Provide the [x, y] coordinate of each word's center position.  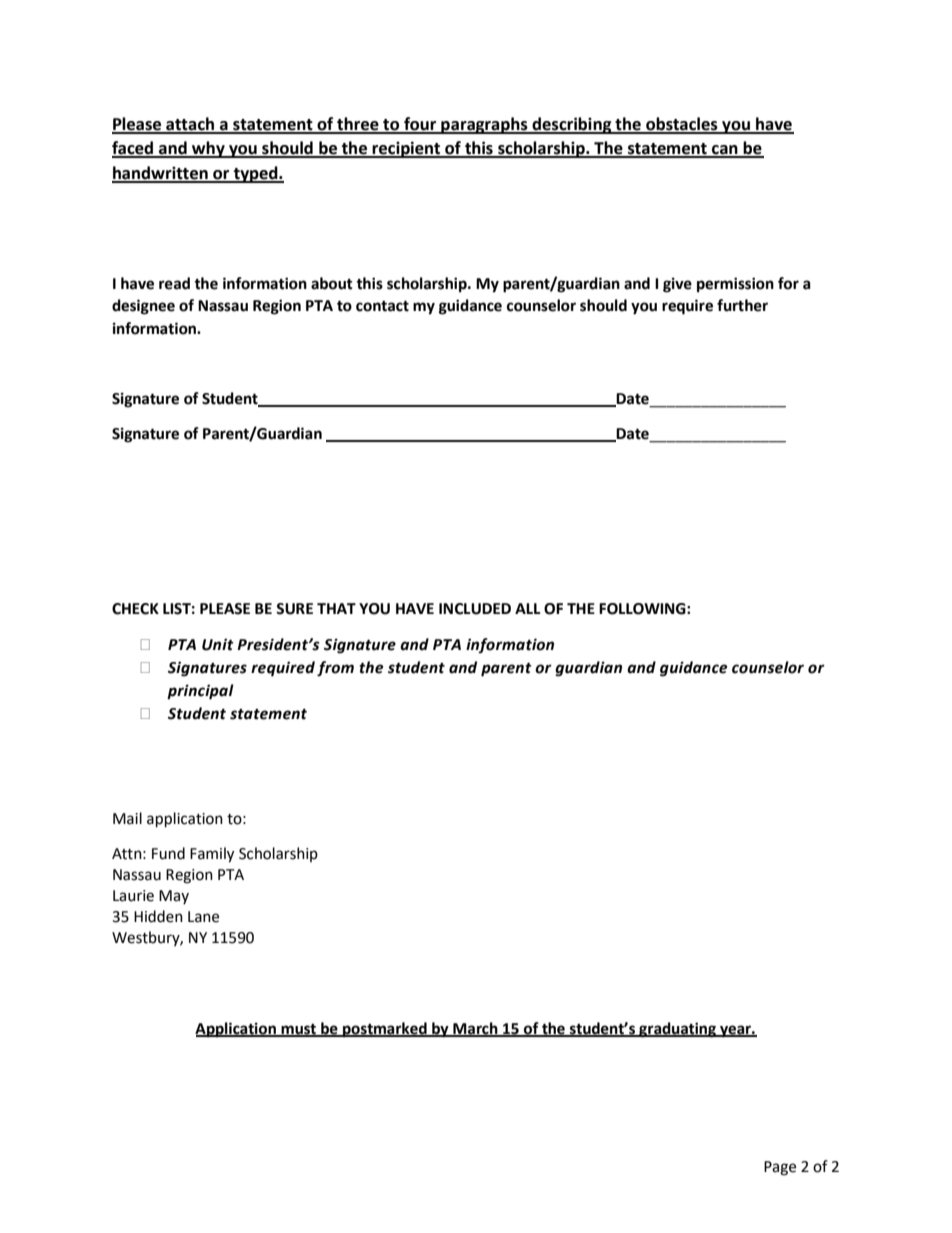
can [725, 151]
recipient [407, 149]
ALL [528, 608]
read [174, 283]
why [208, 149]
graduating [677, 1030]
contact [382, 306]
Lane [203, 917]
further [742, 305]
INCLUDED [475, 609]
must [299, 1030]
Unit [218, 644]
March [475, 1029]
